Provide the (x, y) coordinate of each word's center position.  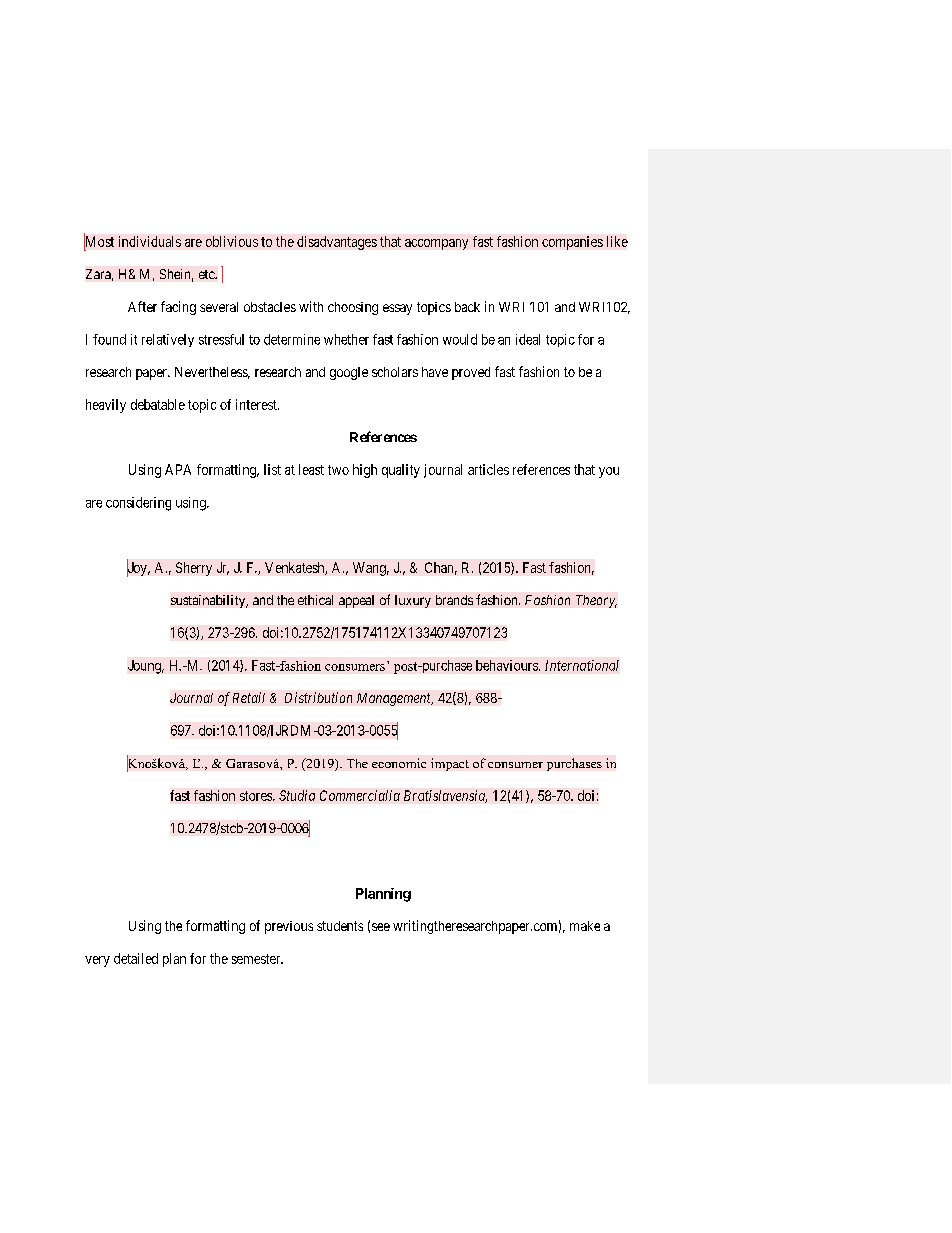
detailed (136, 958)
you (609, 472)
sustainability (209, 601)
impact (450, 764)
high (365, 471)
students (340, 926)
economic (399, 763)
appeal (356, 601)
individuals (150, 241)
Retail (249, 697)
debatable (158, 404)
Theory (596, 601)
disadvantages (337, 243)
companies (572, 243)
